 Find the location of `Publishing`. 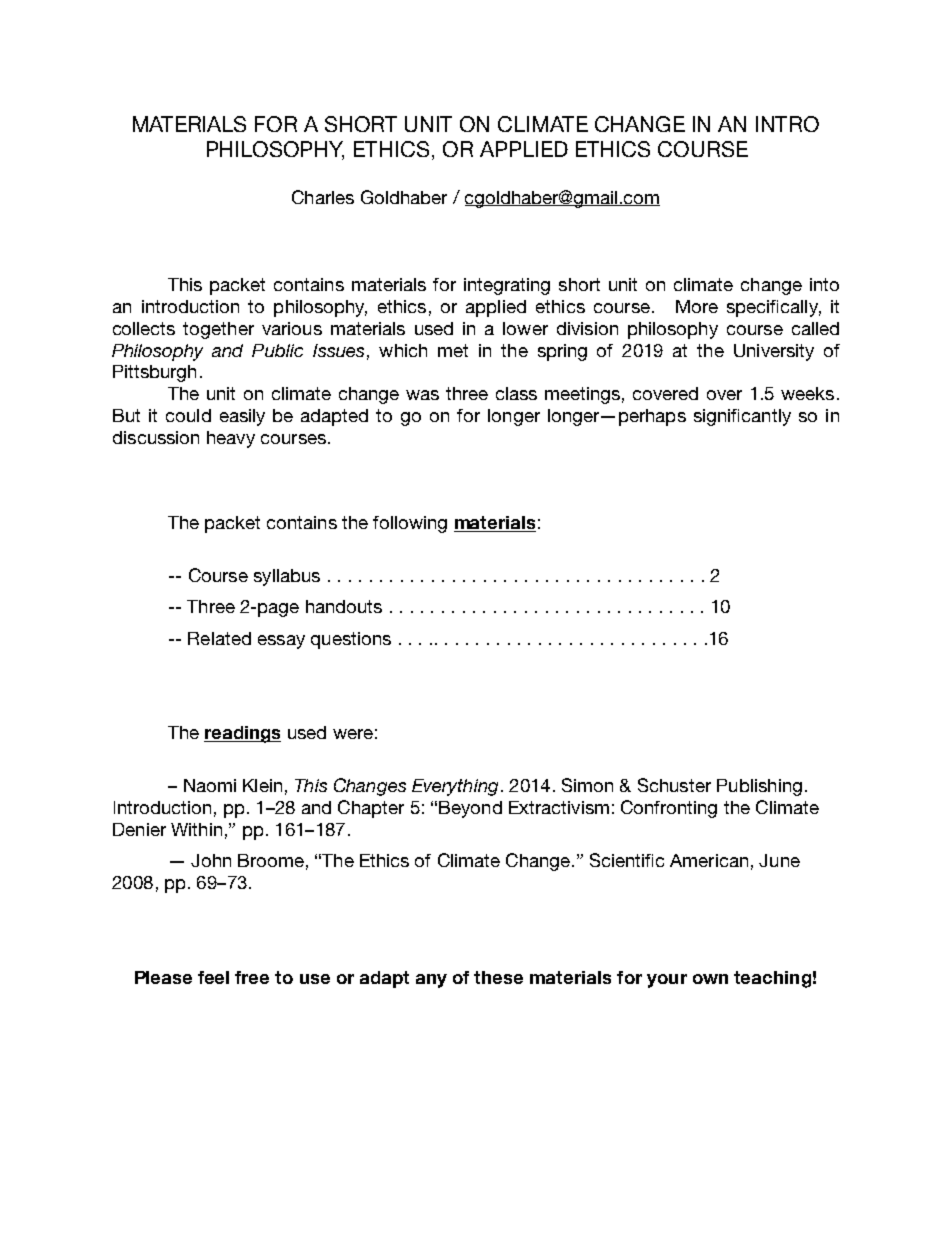

Publishing is located at coordinates (759, 787).
